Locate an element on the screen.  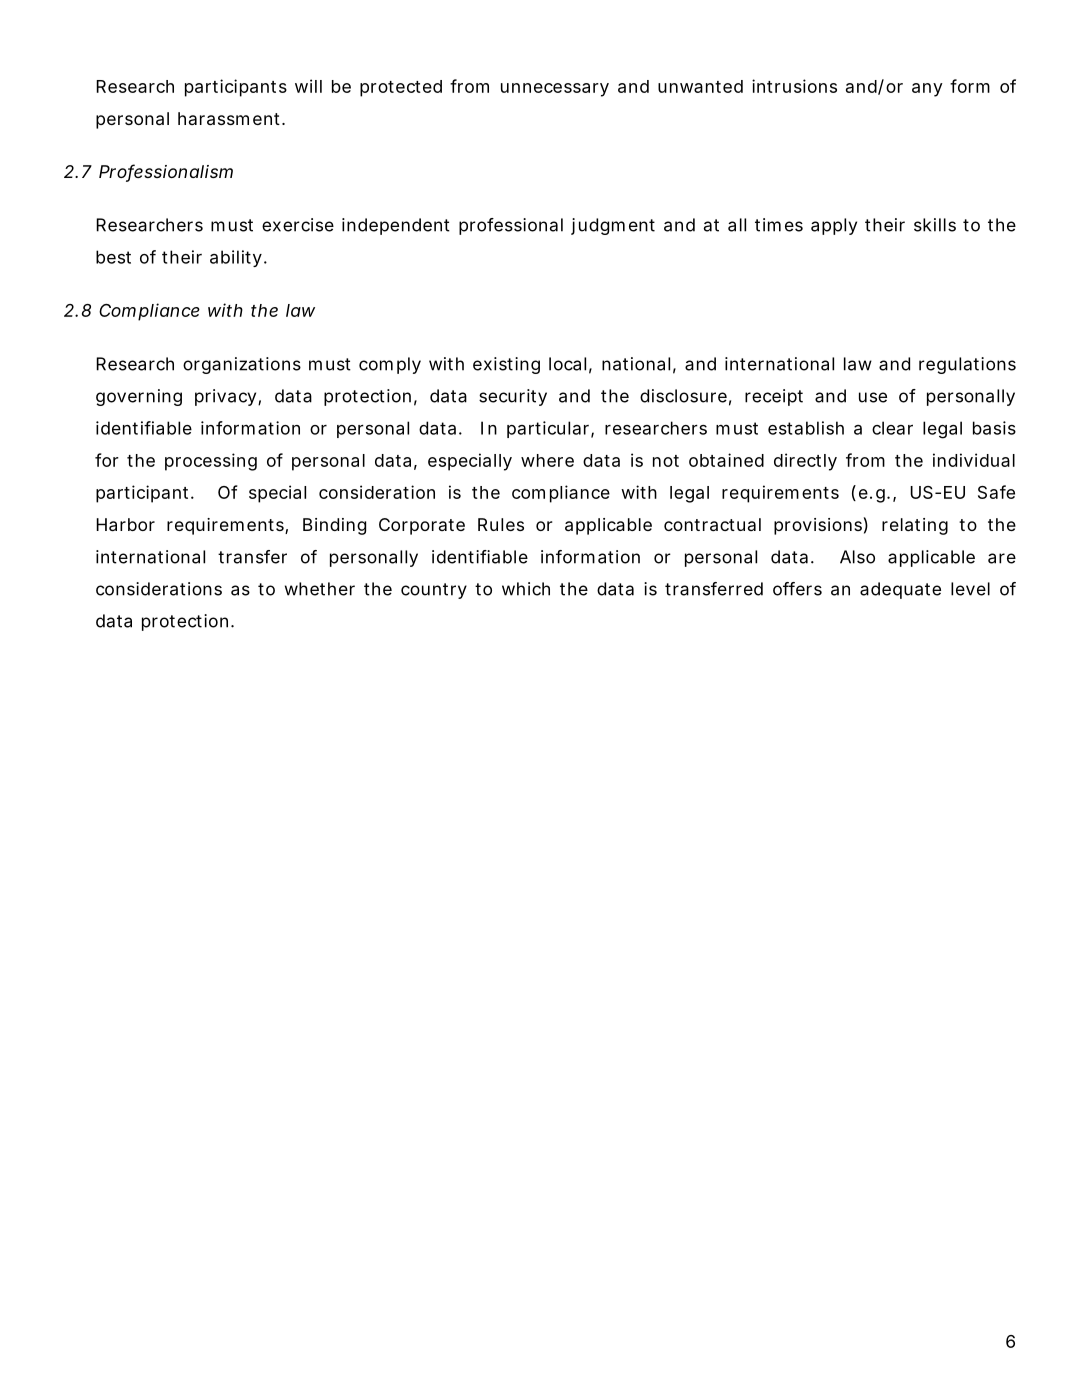
unnecessary is located at coordinates (555, 90).
